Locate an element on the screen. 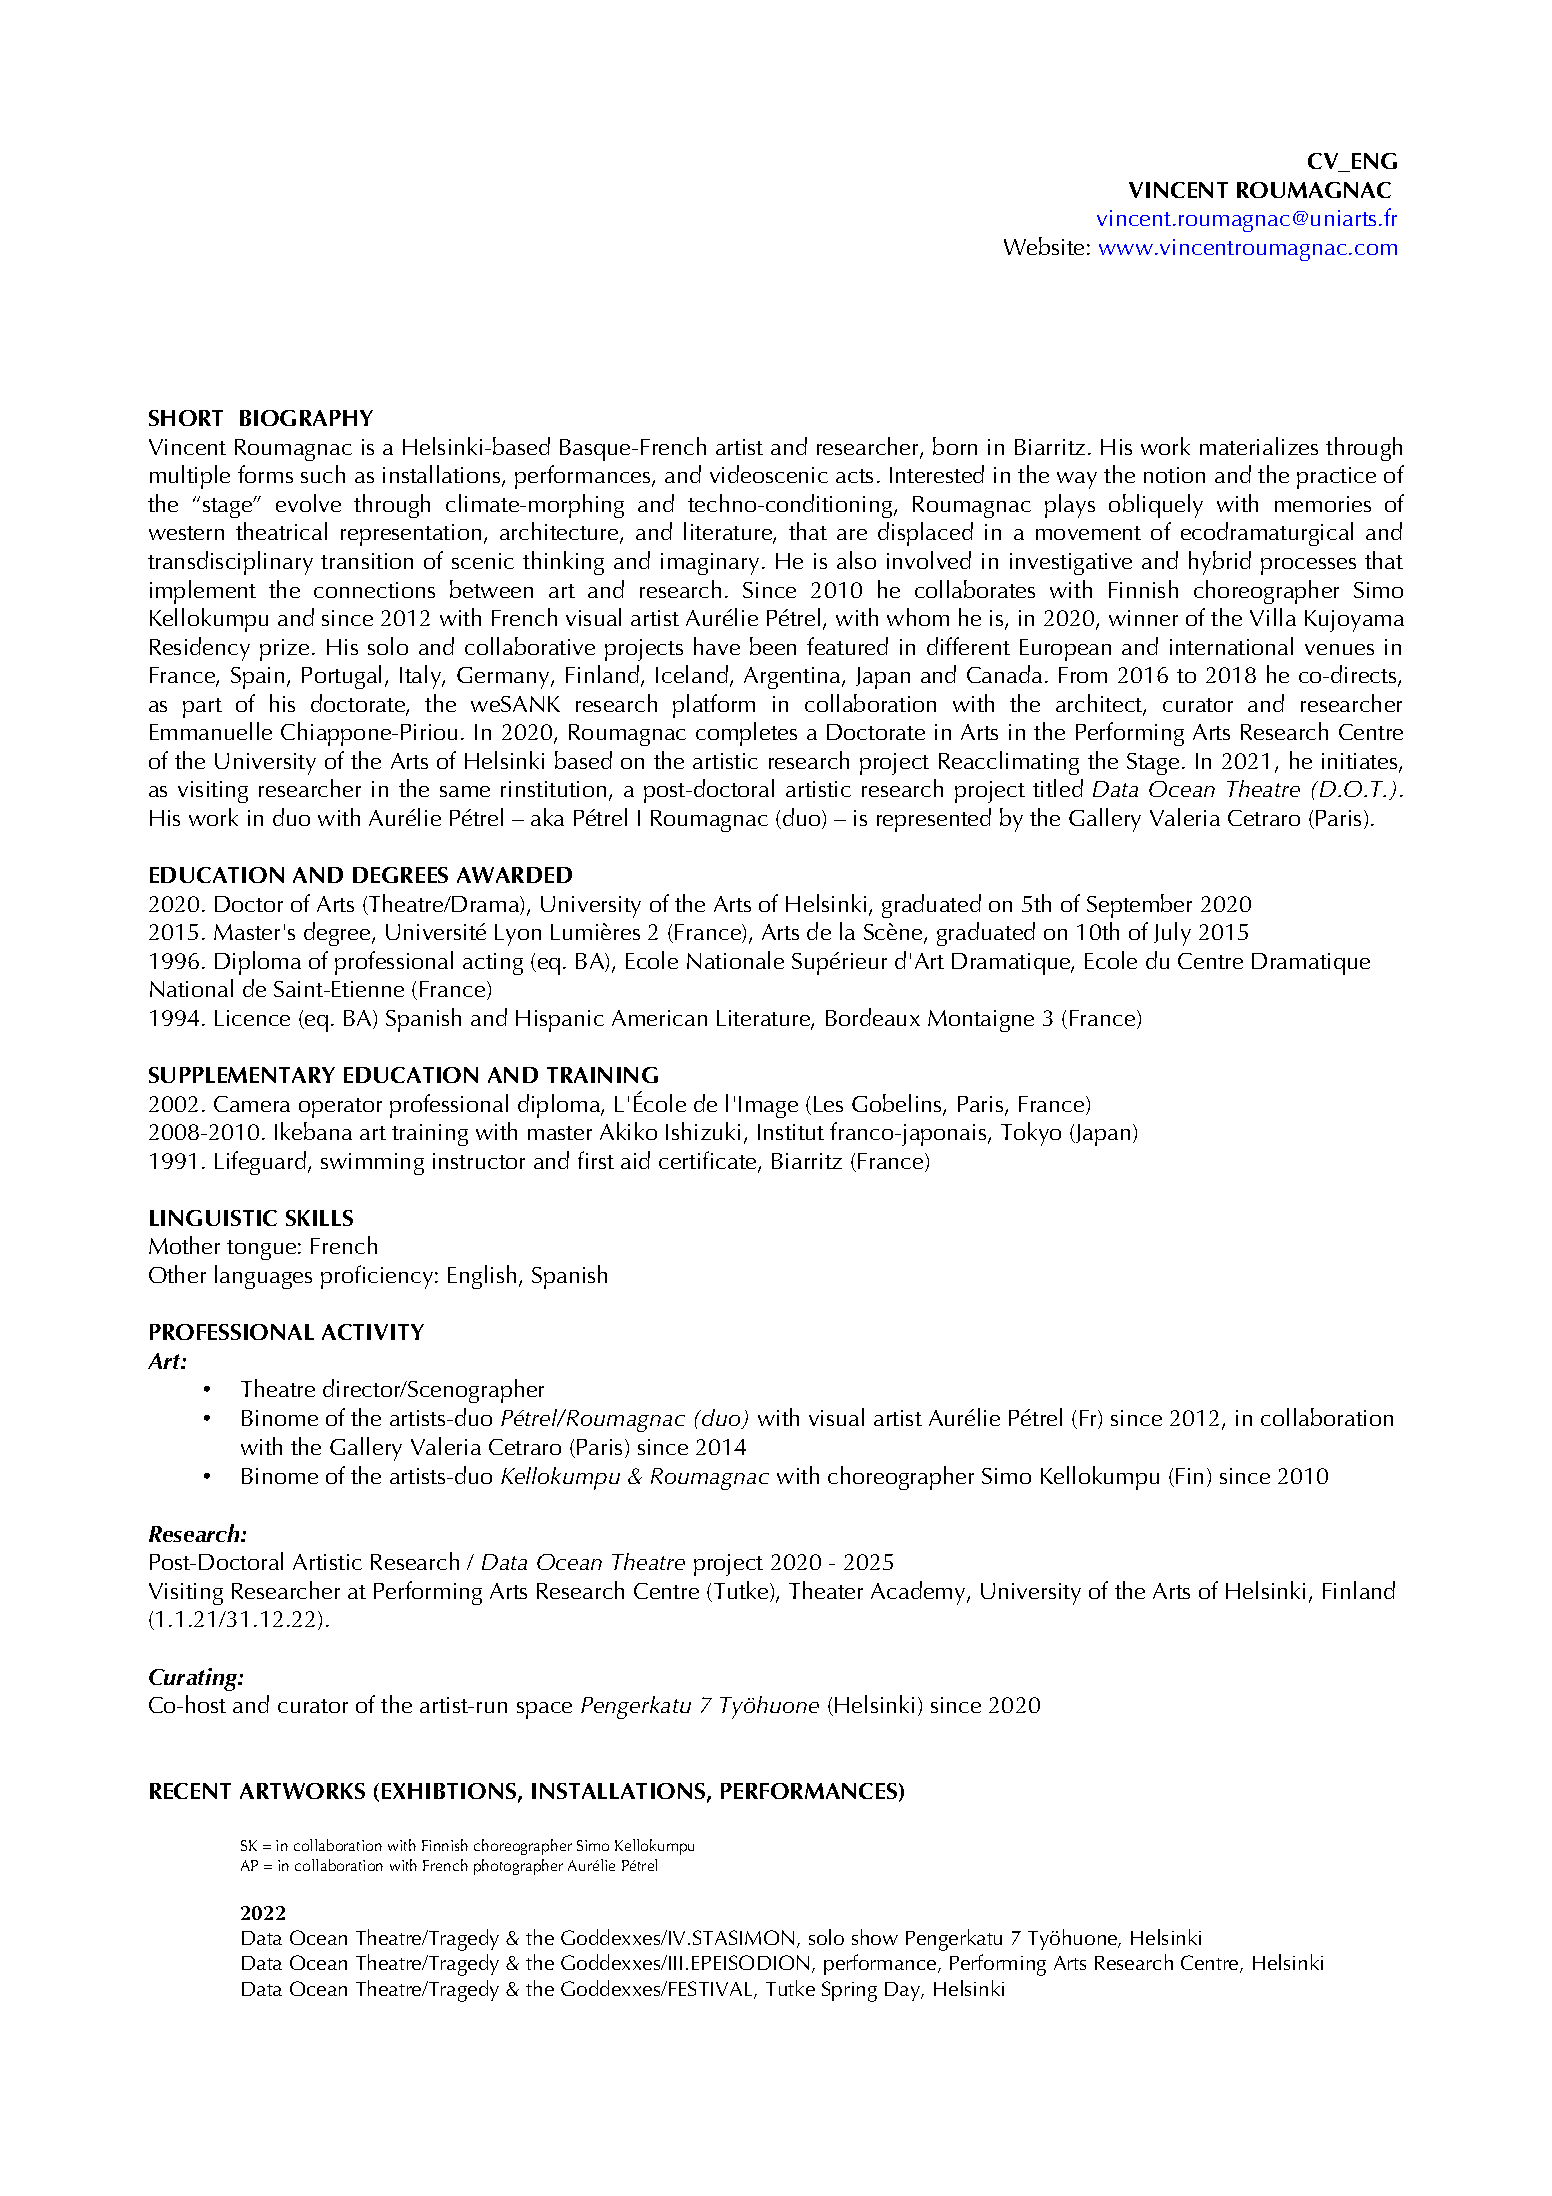  Tokyo is located at coordinates (1031, 1134).
